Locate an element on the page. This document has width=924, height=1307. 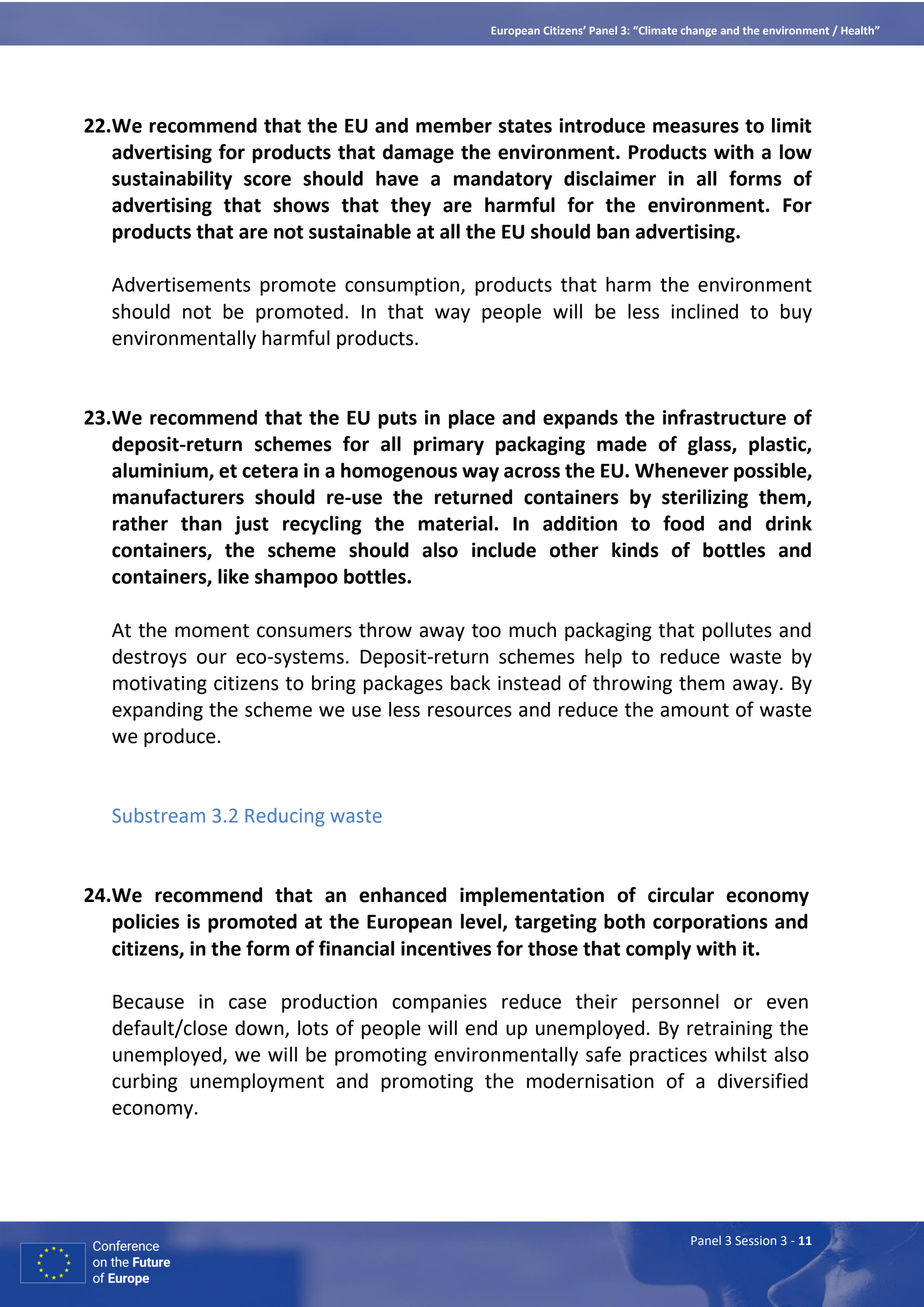
glass is located at coordinates (710, 445).
